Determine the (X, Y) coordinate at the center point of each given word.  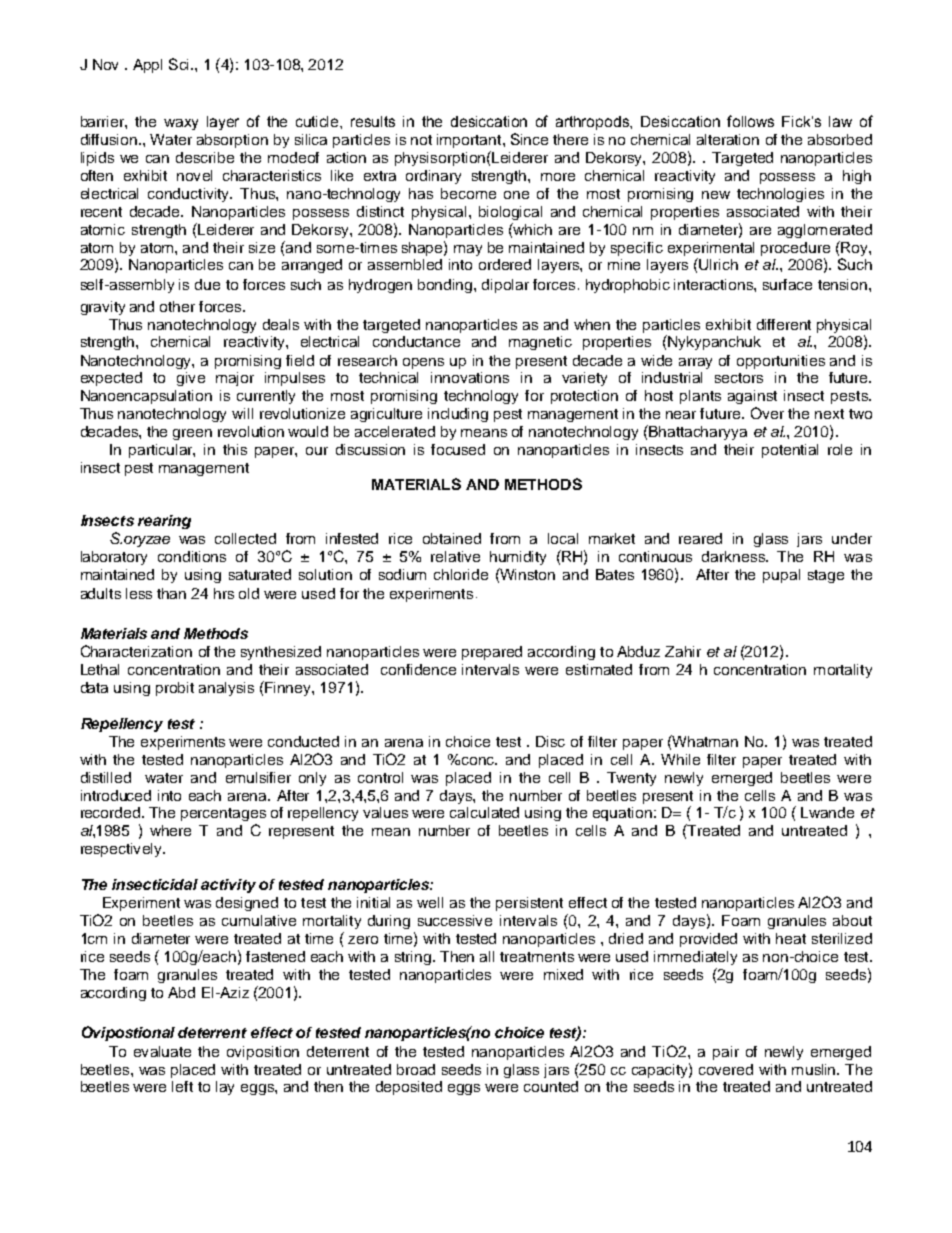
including (458, 415)
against (752, 397)
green (192, 434)
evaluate (162, 1051)
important (470, 141)
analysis (226, 689)
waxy (181, 124)
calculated (484, 812)
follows (750, 121)
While (680, 759)
